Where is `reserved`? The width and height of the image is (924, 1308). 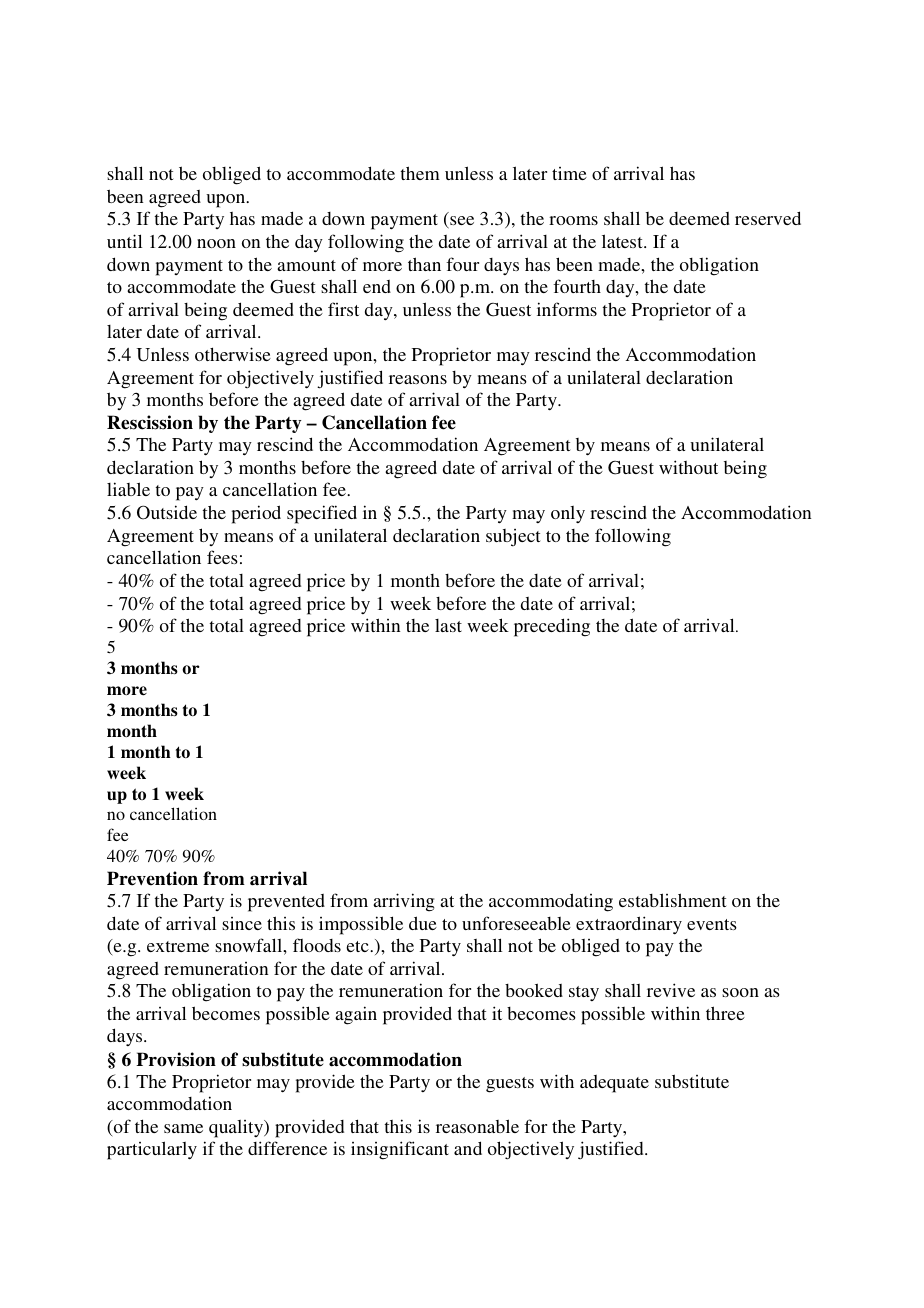 reserved is located at coordinates (768, 218).
